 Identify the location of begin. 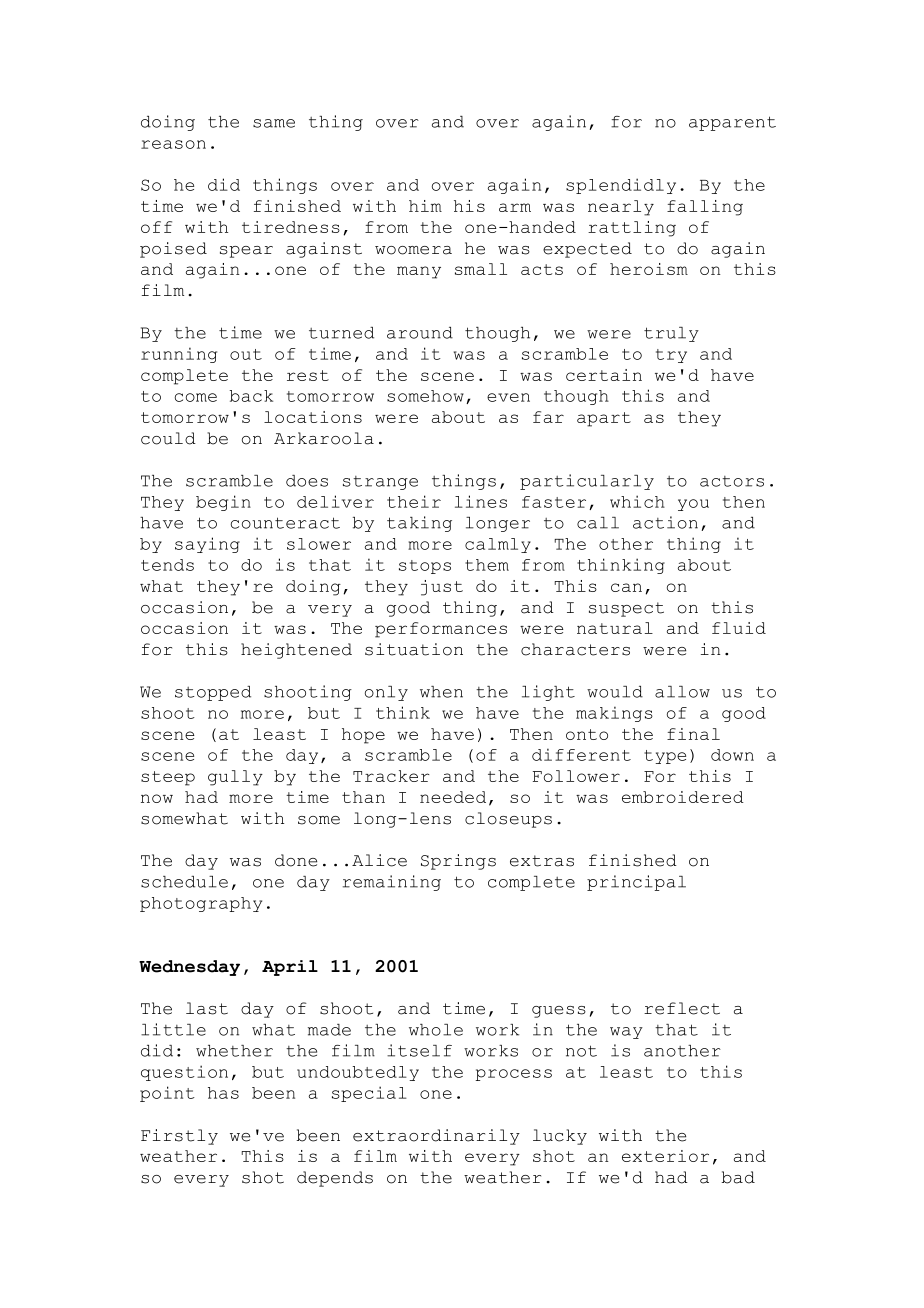
(223, 503).
